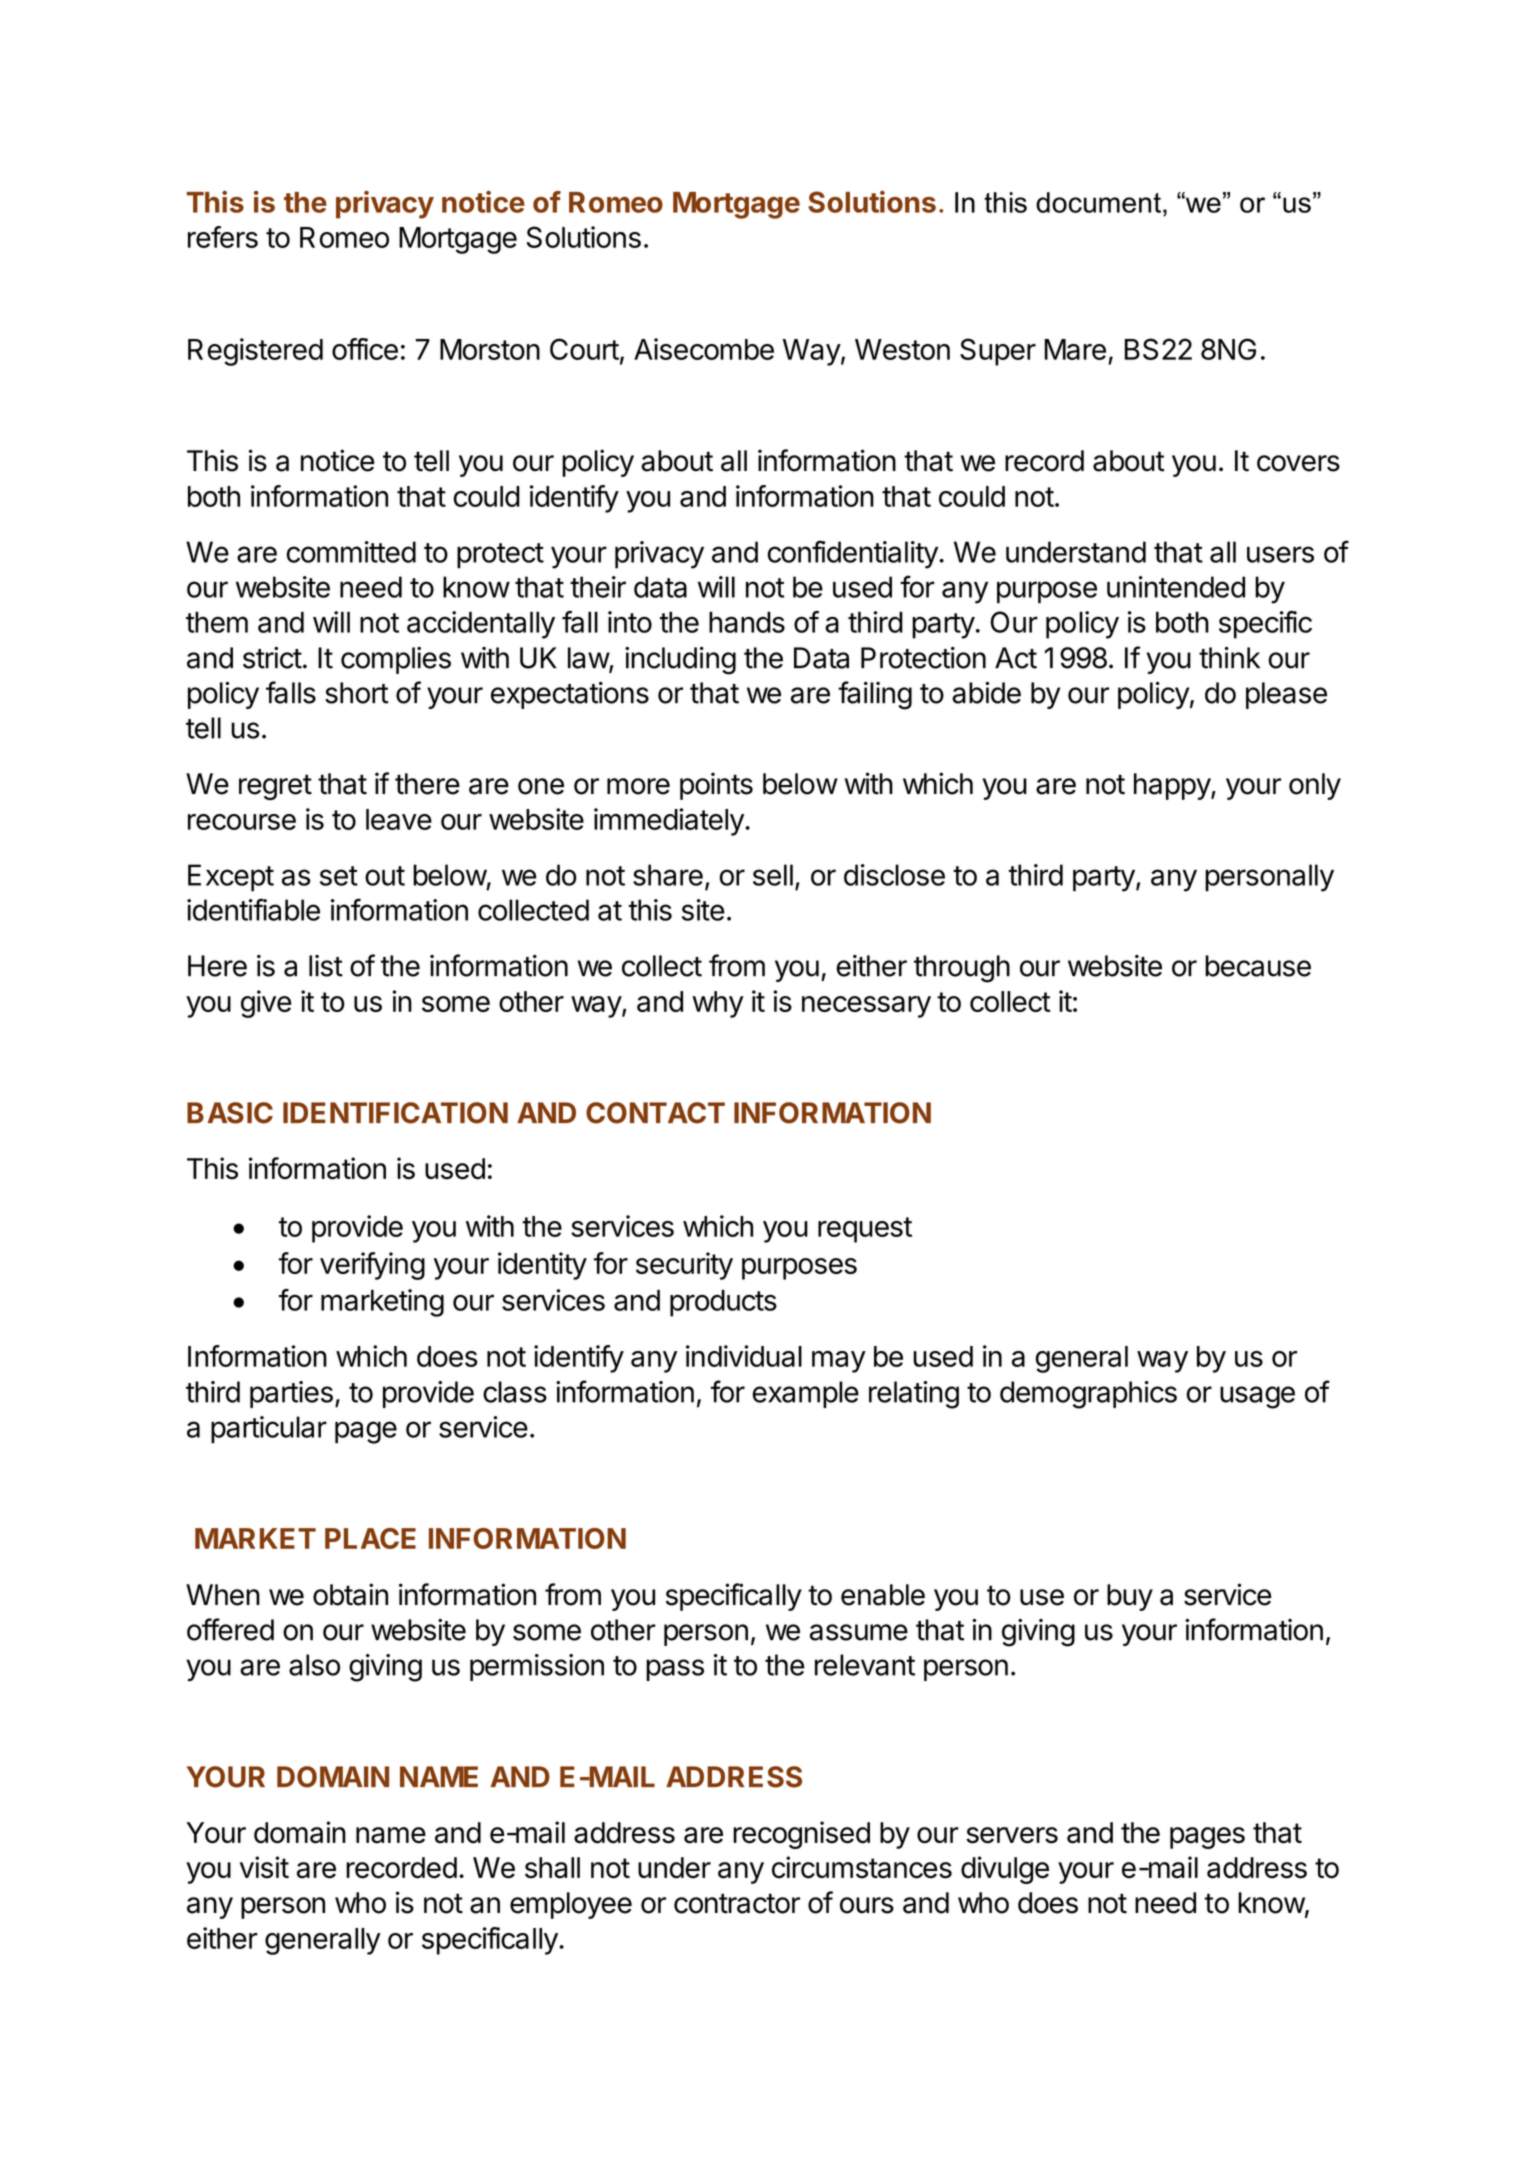 Image resolution: width=1536 pixels, height=2171 pixels. What do you see at coordinates (372, 1266) in the image?
I see `verifying` at bounding box center [372, 1266].
